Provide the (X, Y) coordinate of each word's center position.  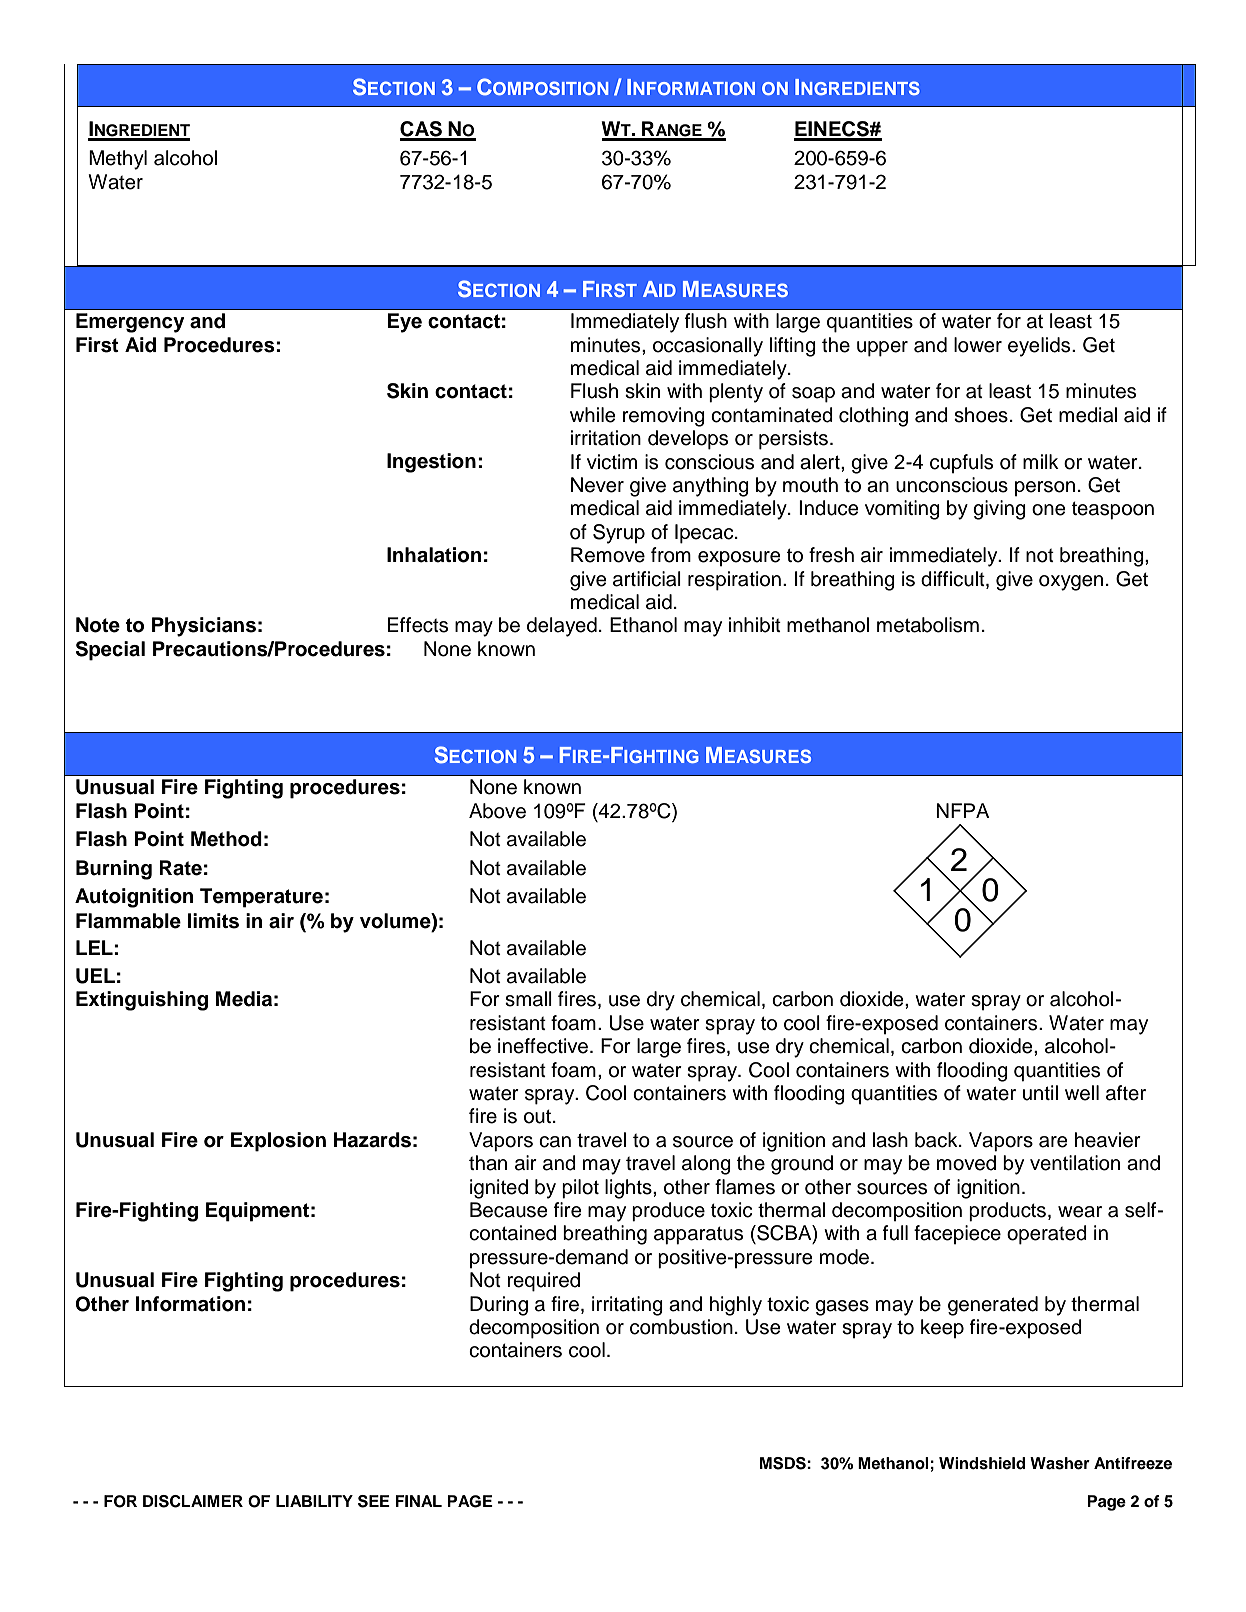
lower (978, 345)
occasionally (708, 347)
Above (497, 811)
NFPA (963, 810)
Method (226, 839)
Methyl (118, 160)
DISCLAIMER (193, 1501)
